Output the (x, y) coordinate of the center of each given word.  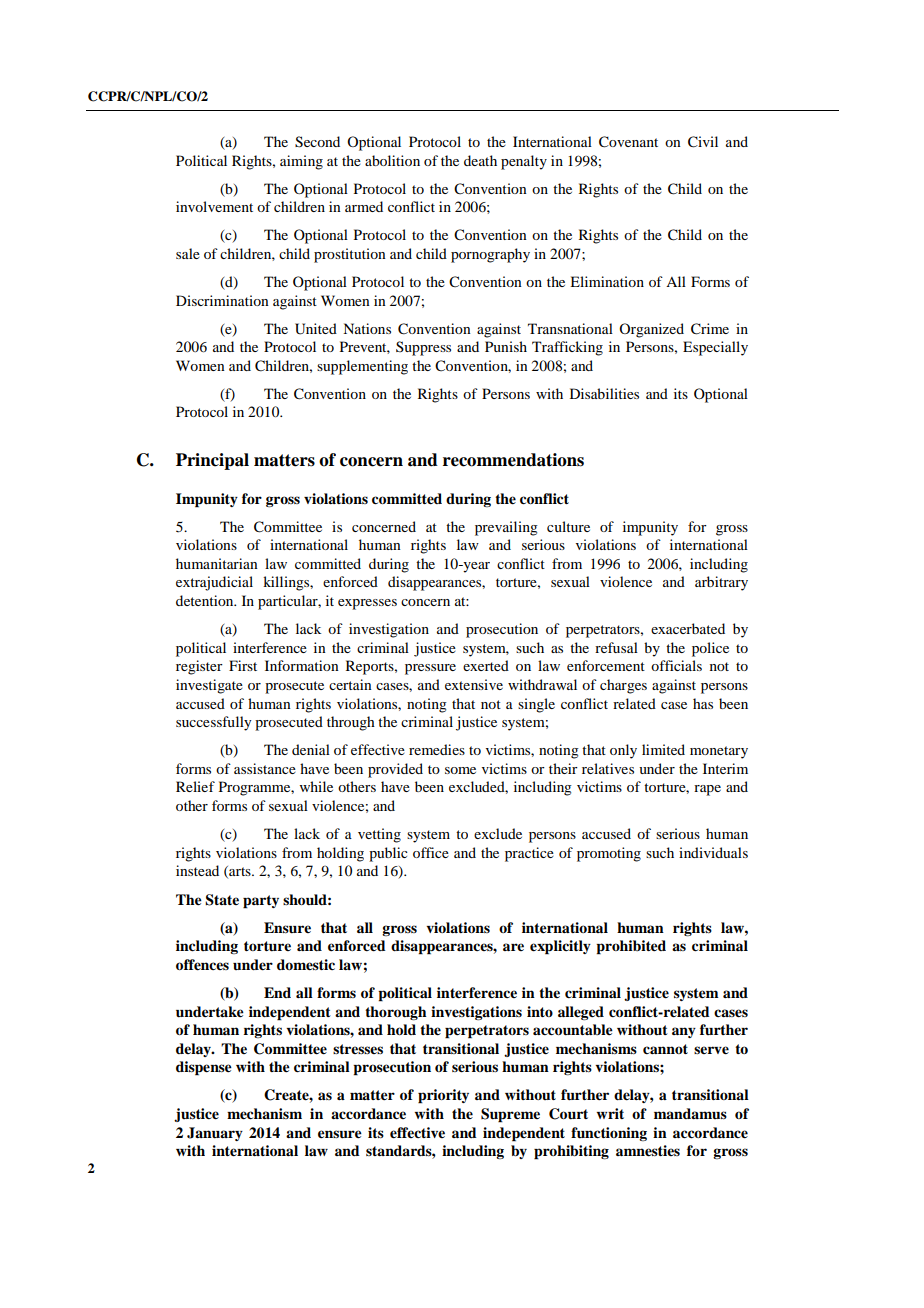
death (480, 160)
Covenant (628, 142)
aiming (301, 162)
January (215, 1134)
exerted (486, 665)
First (243, 665)
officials (676, 665)
